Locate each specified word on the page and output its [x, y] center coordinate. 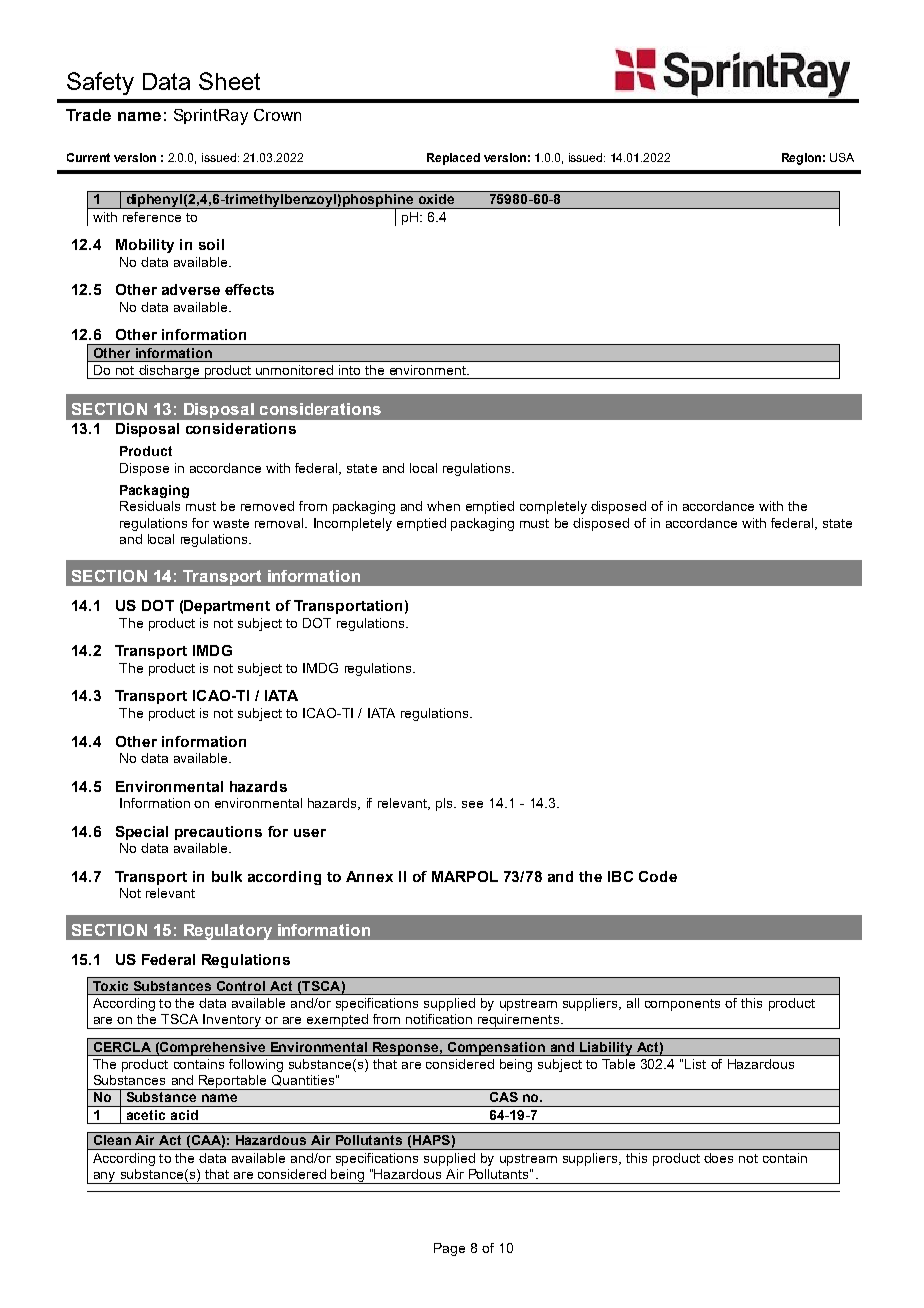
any [104, 1178]
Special [142, 833]
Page [449, 1249]
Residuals [150, 506]
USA [842, 157]
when [443, 506]
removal [280, 523]
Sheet [229, 81]
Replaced [453, 159]
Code [658, 876]
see [472, 804]
